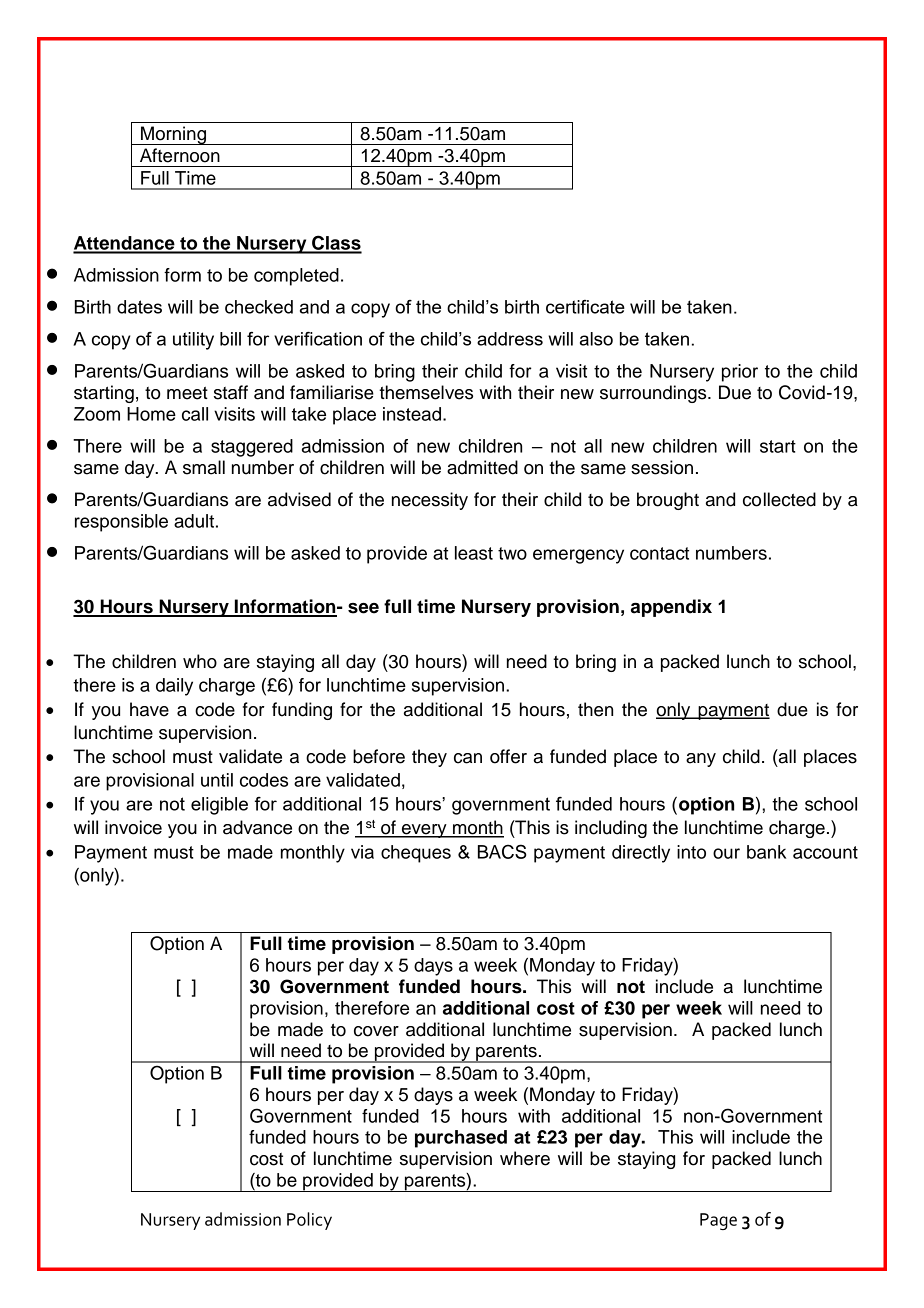 The image size is (924, 1308). What do you see at coordinates (309, 1221) in the screenshot?
I see `Policy` at bounding box center [309, 1221].
